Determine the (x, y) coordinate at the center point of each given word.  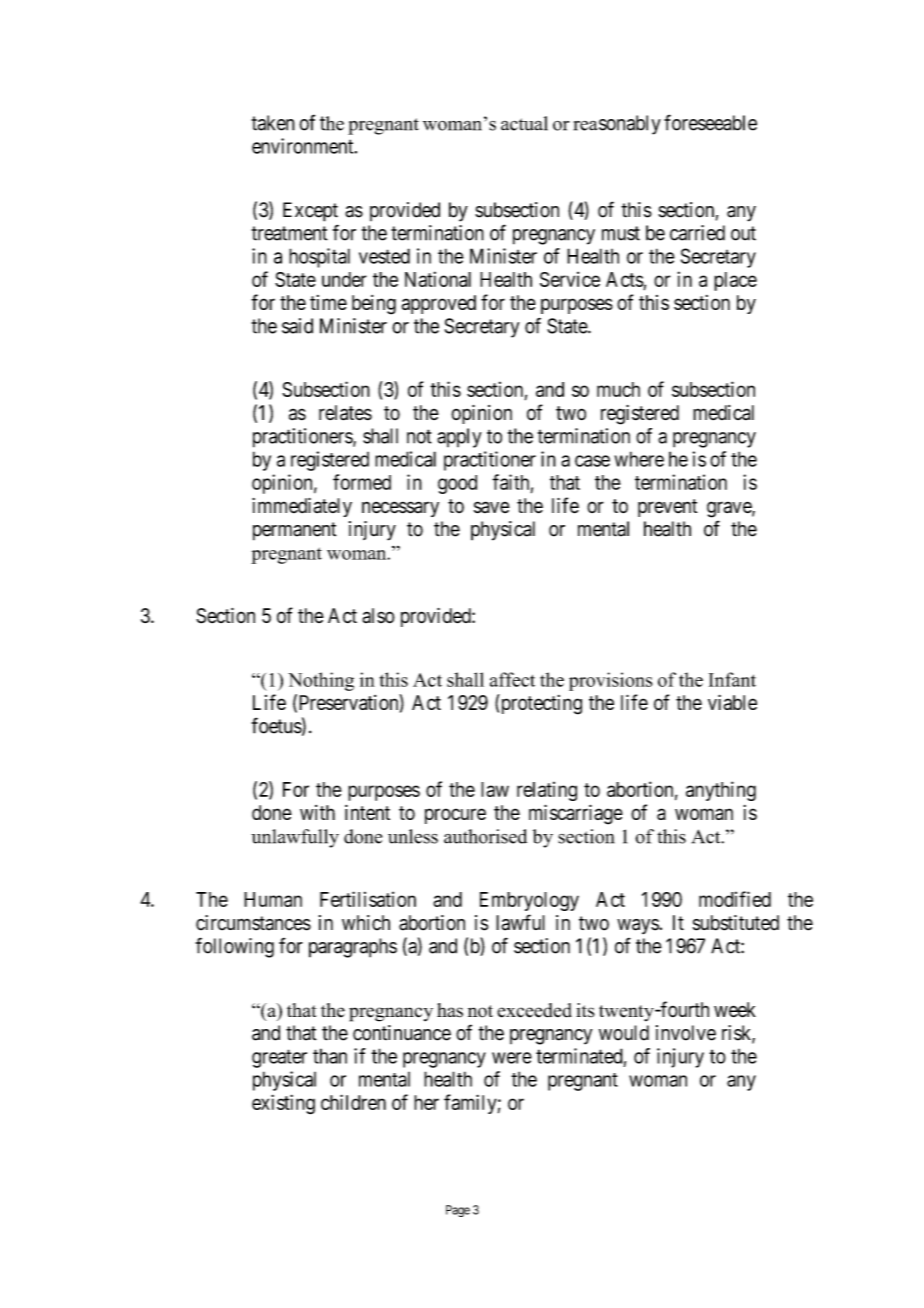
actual (524, 123)
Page (458, 1211)
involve (686, 1033)
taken (273, 123)
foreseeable (710, 122)
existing (283, 1104)
